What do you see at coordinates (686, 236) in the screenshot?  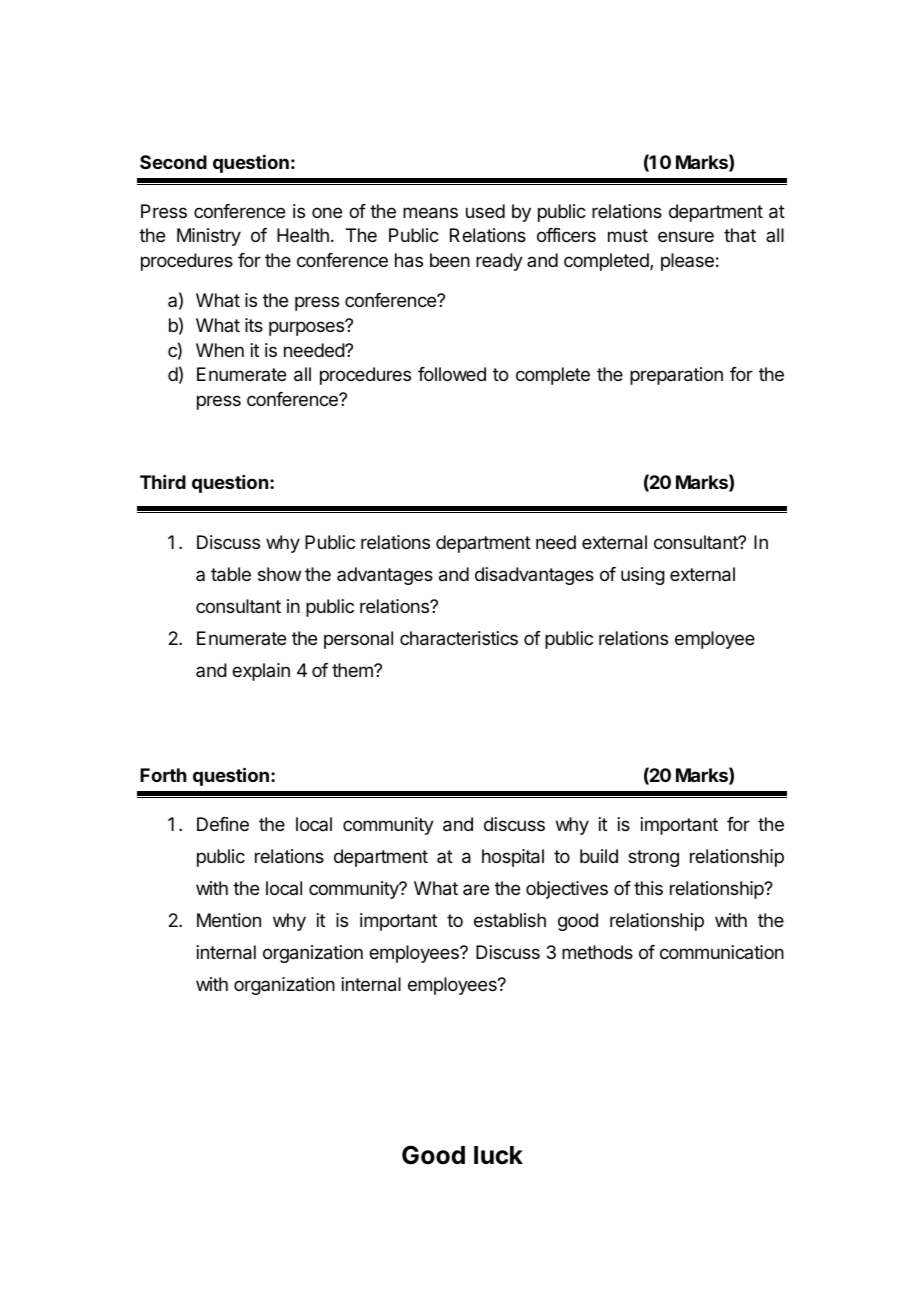 I see `ensure` at bounding box center [686, 236].
